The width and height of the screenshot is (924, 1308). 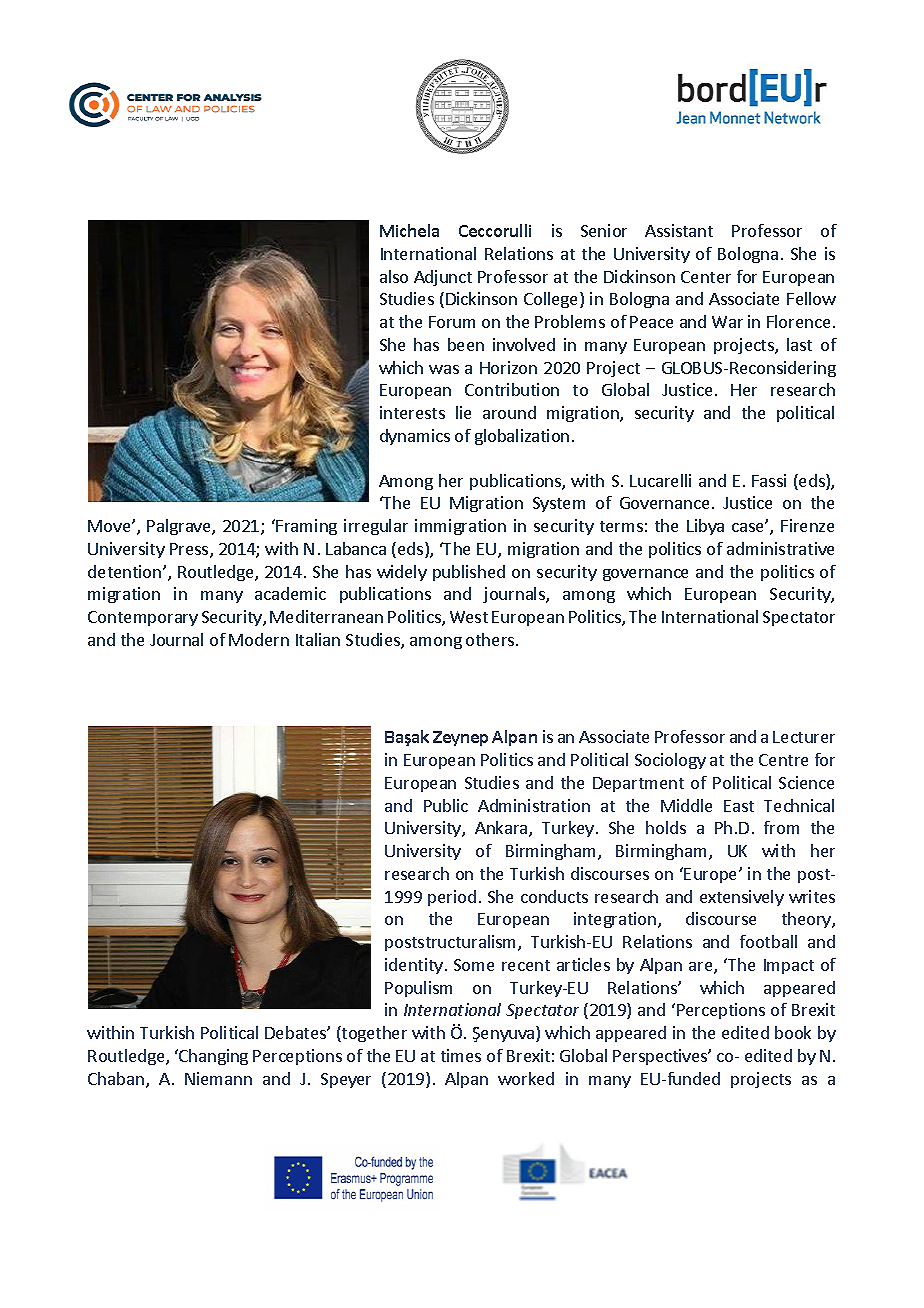 What do you see at coordinates (394, 276) in the screenshot?
I see `also` at bounding box center [394, 276].
